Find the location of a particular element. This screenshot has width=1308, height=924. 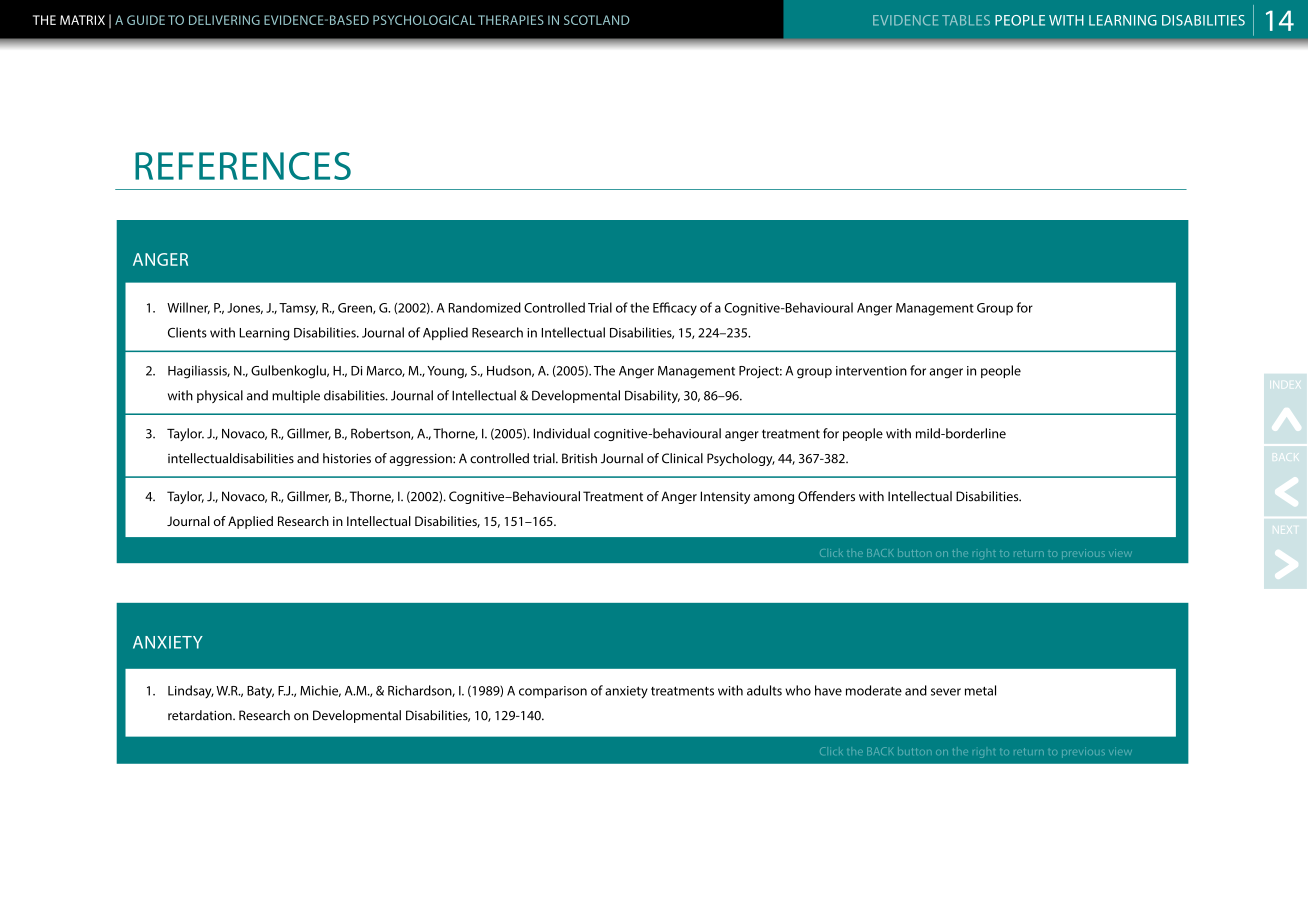

Lindsay is located at coordinates (191, 691).
